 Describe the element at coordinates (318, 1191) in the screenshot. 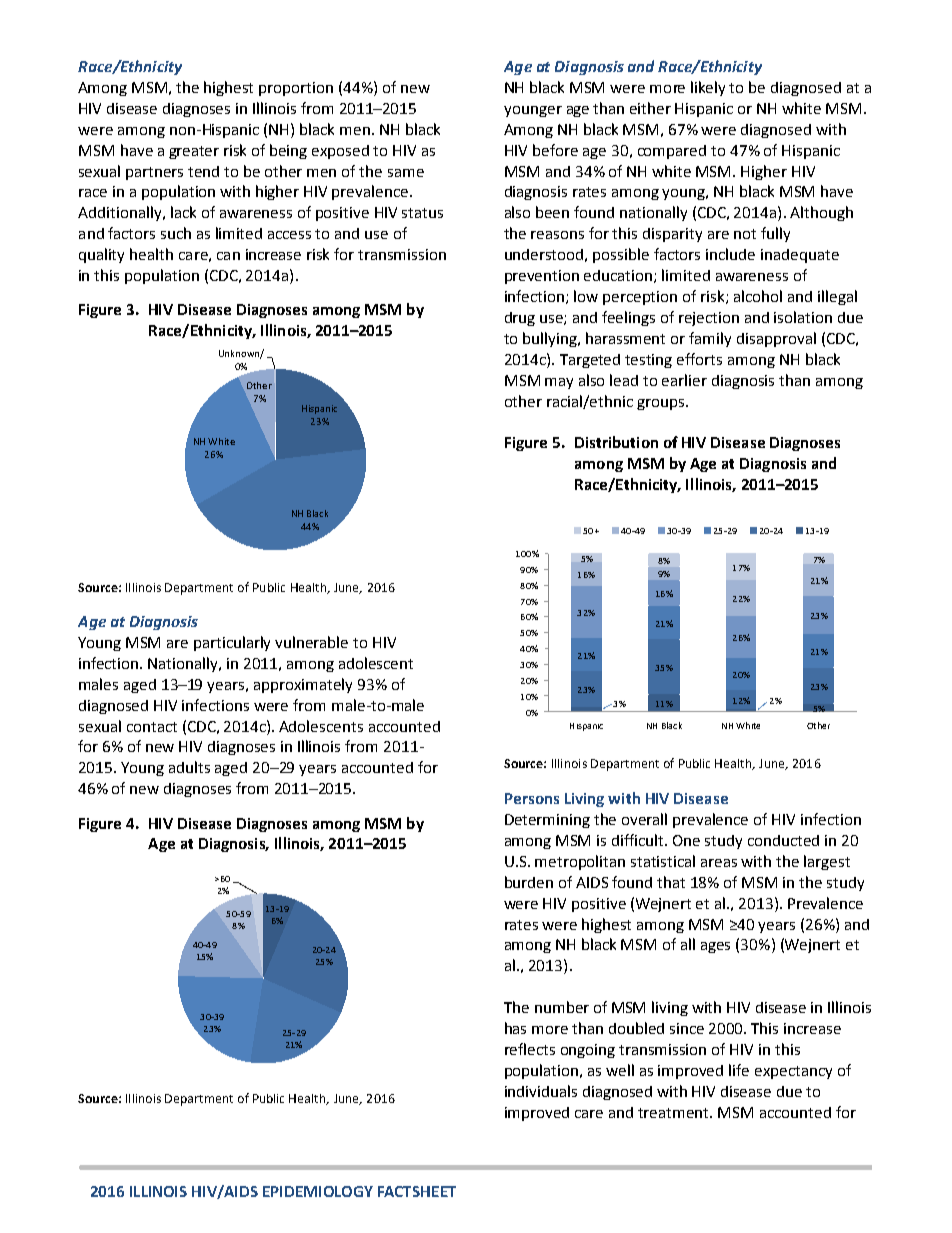

I see `EPIDEMIOLOGY` at that location.
